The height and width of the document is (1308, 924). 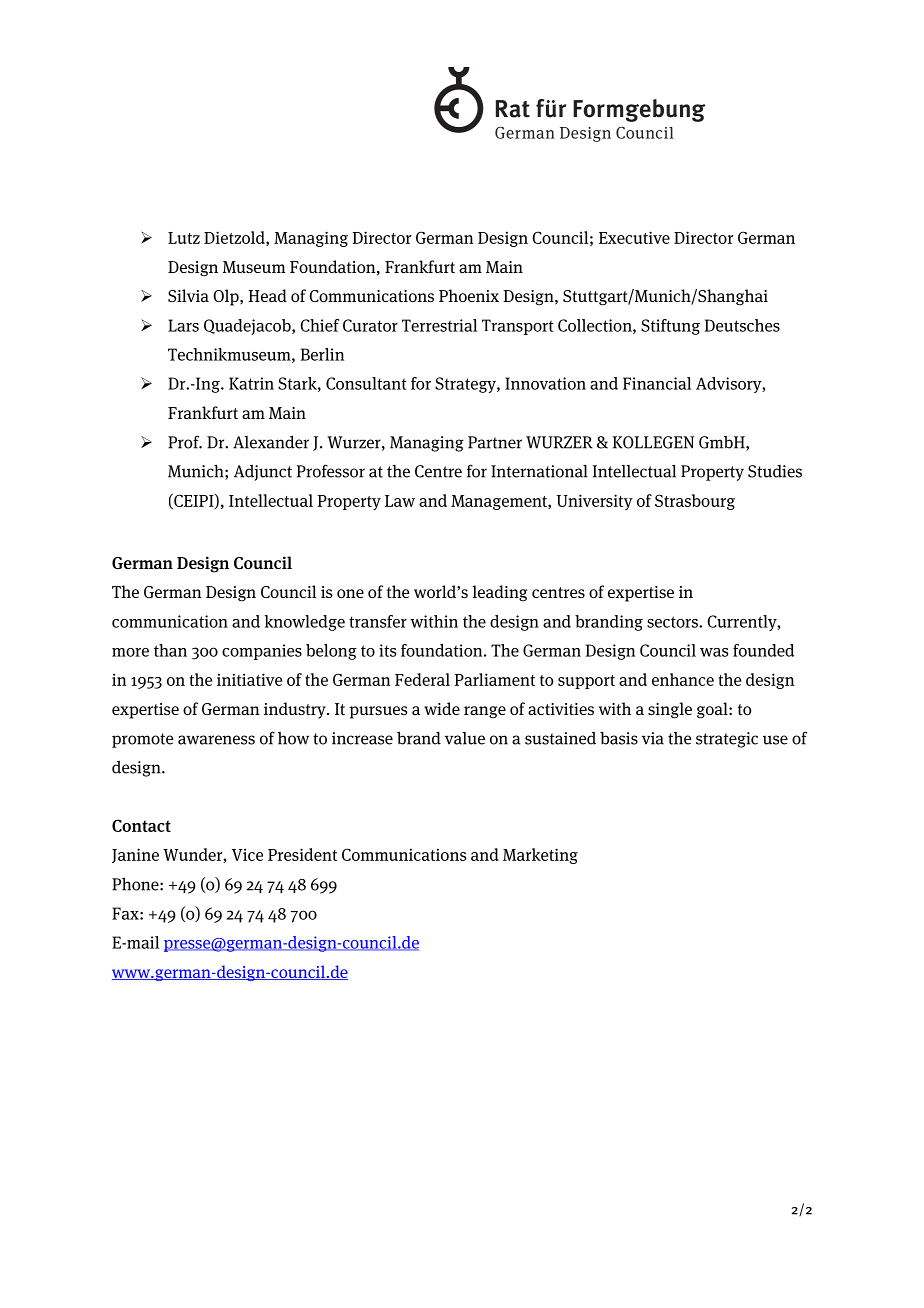 What do you see at coordinates (387, 650) in the document?
I see `its` at bounding box center [387, 650].
